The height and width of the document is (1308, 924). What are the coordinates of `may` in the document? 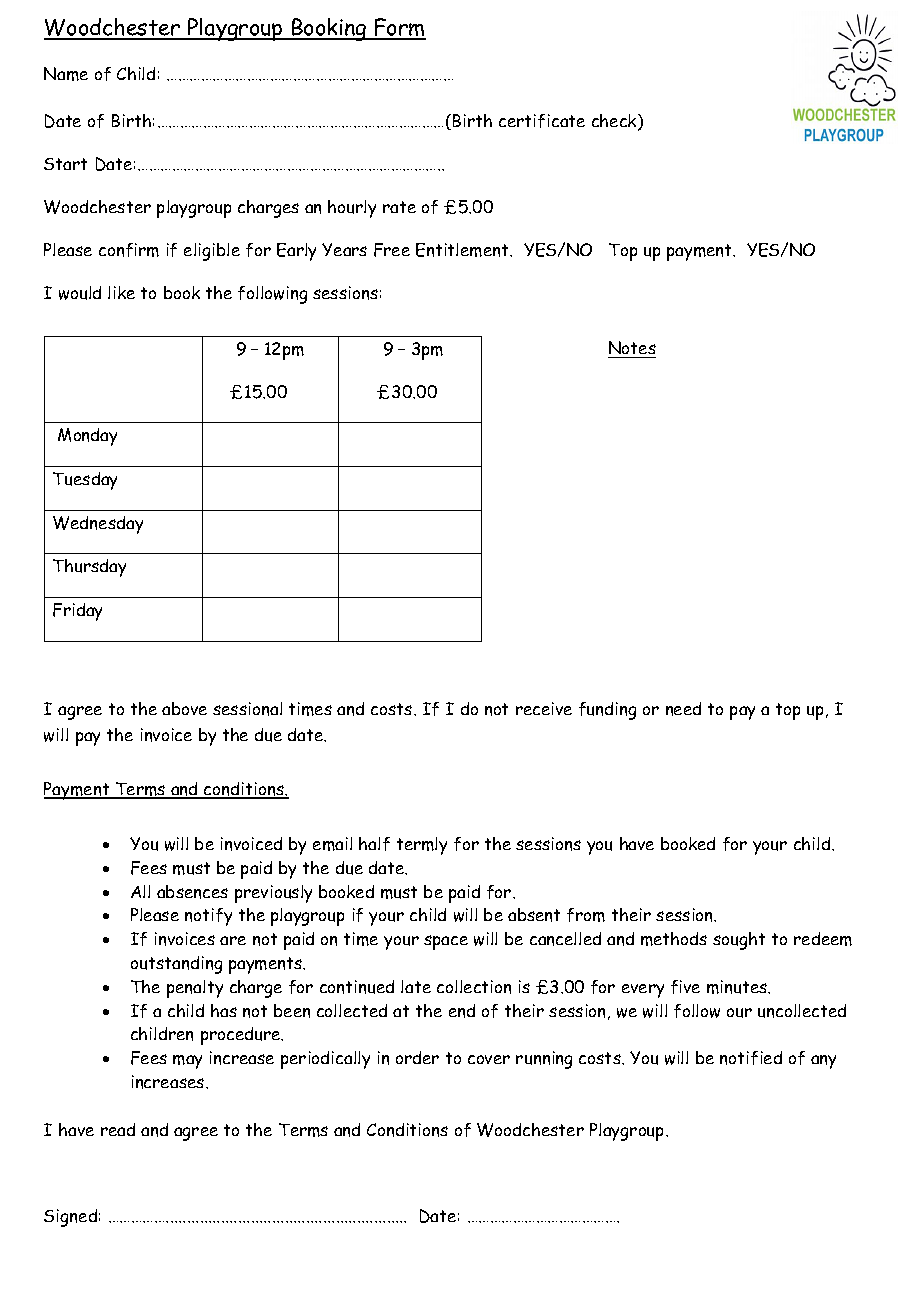 It's located at (187, 1062).
